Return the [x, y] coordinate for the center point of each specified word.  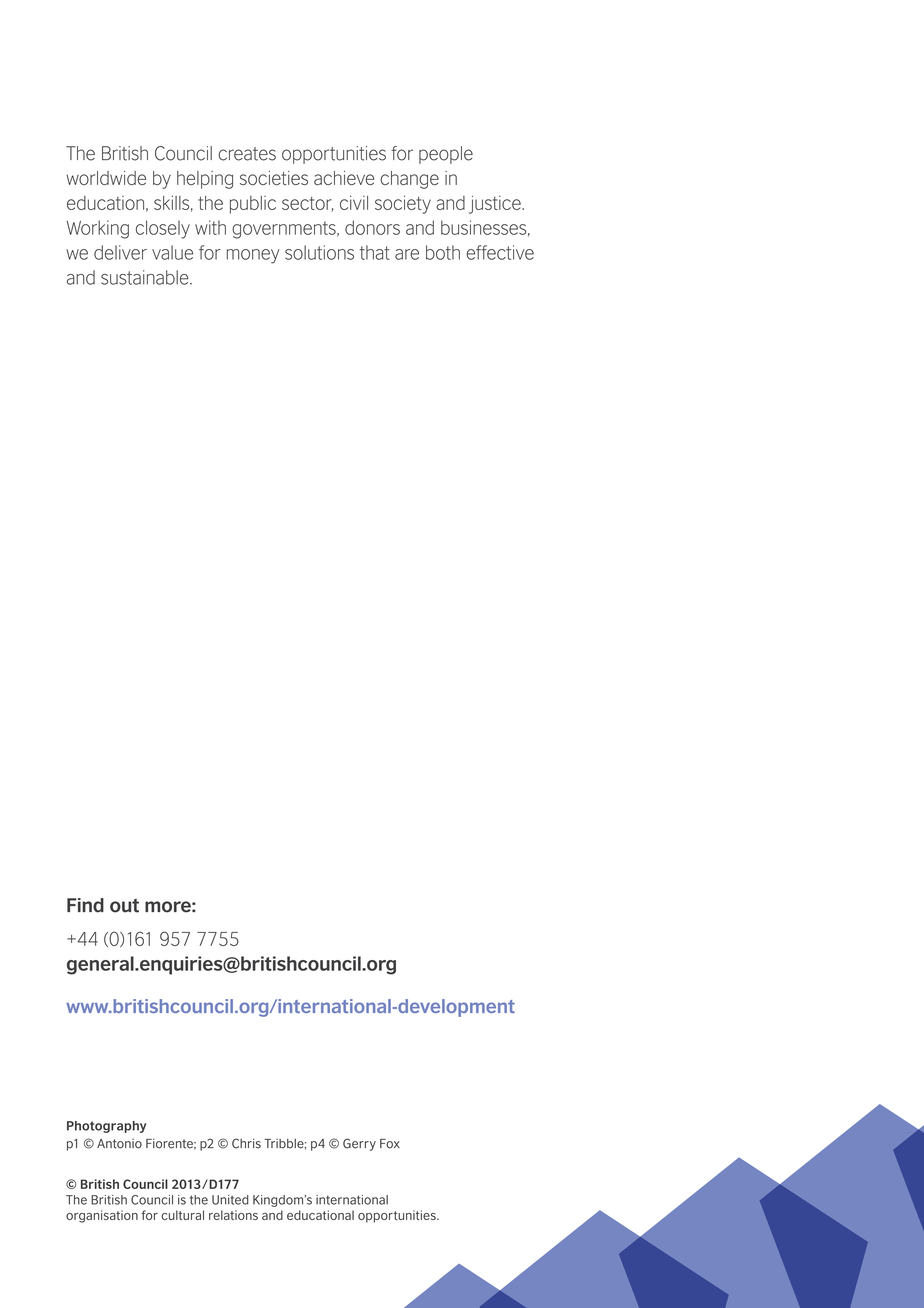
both [443, 252]
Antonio [119, 1144]
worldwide [106, 178]
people [446, 155]
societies [274, 178]
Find [85, 905]
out [124, 905]
